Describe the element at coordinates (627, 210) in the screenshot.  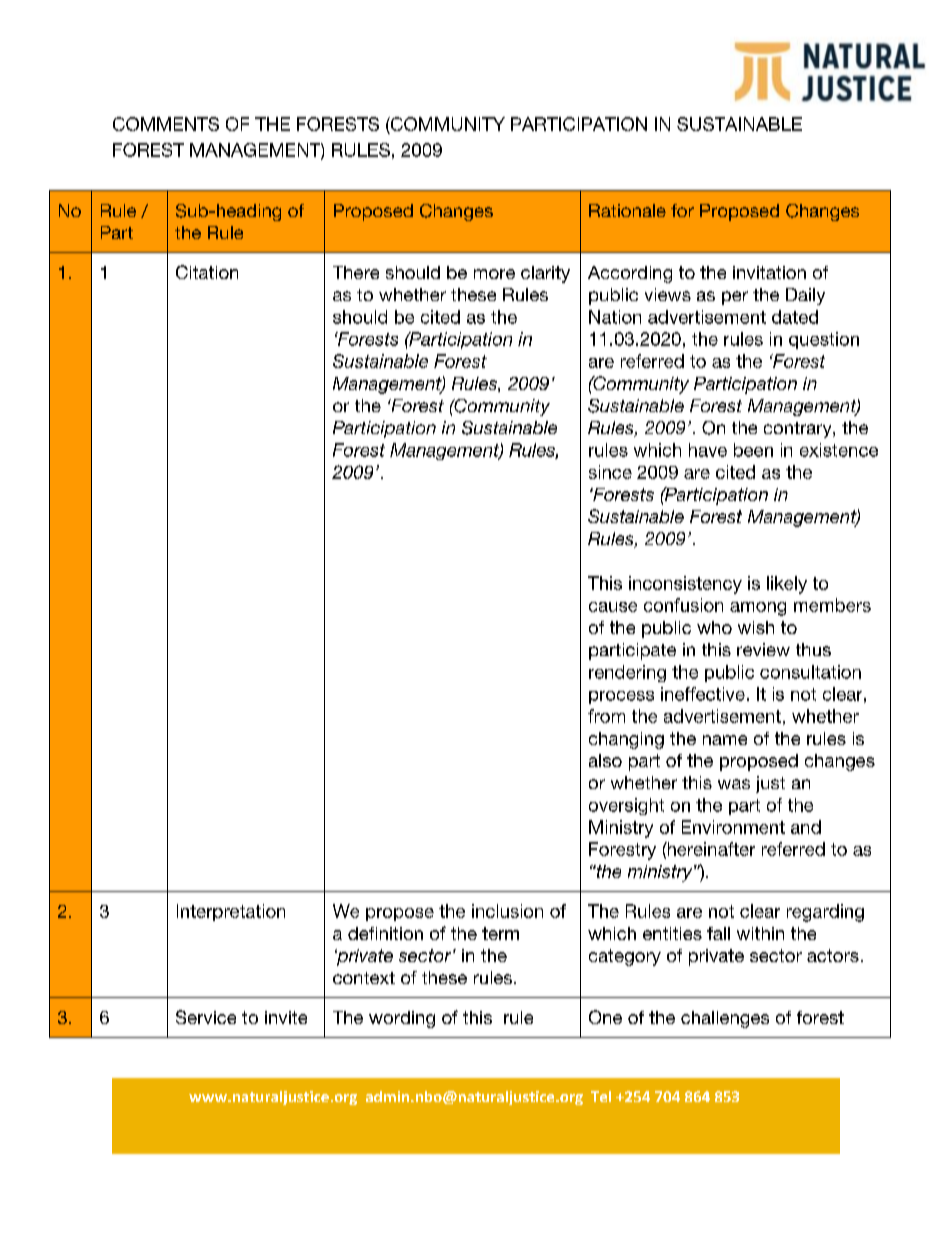
I see `Rationale` at that location.
